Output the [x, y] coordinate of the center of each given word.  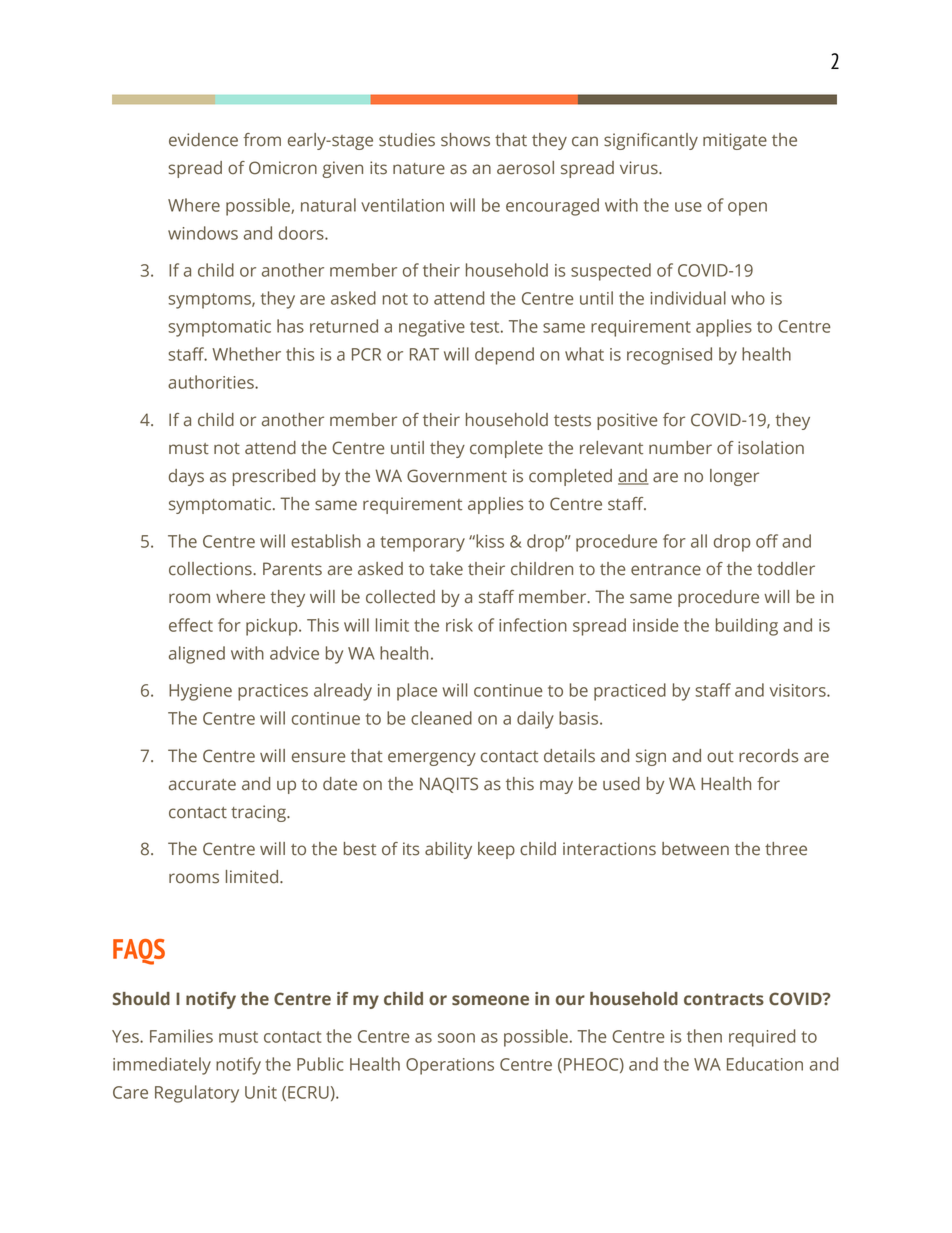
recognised [669, 356]
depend [504, 356]
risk [459, 625]
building [747, 627]
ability [448, 850]
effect [191, 625]
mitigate [735, 141]
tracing [259, 813]
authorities [212, 382]
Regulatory [197, 1094]
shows [465, 140]
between [695, 849]
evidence [203, 140]
